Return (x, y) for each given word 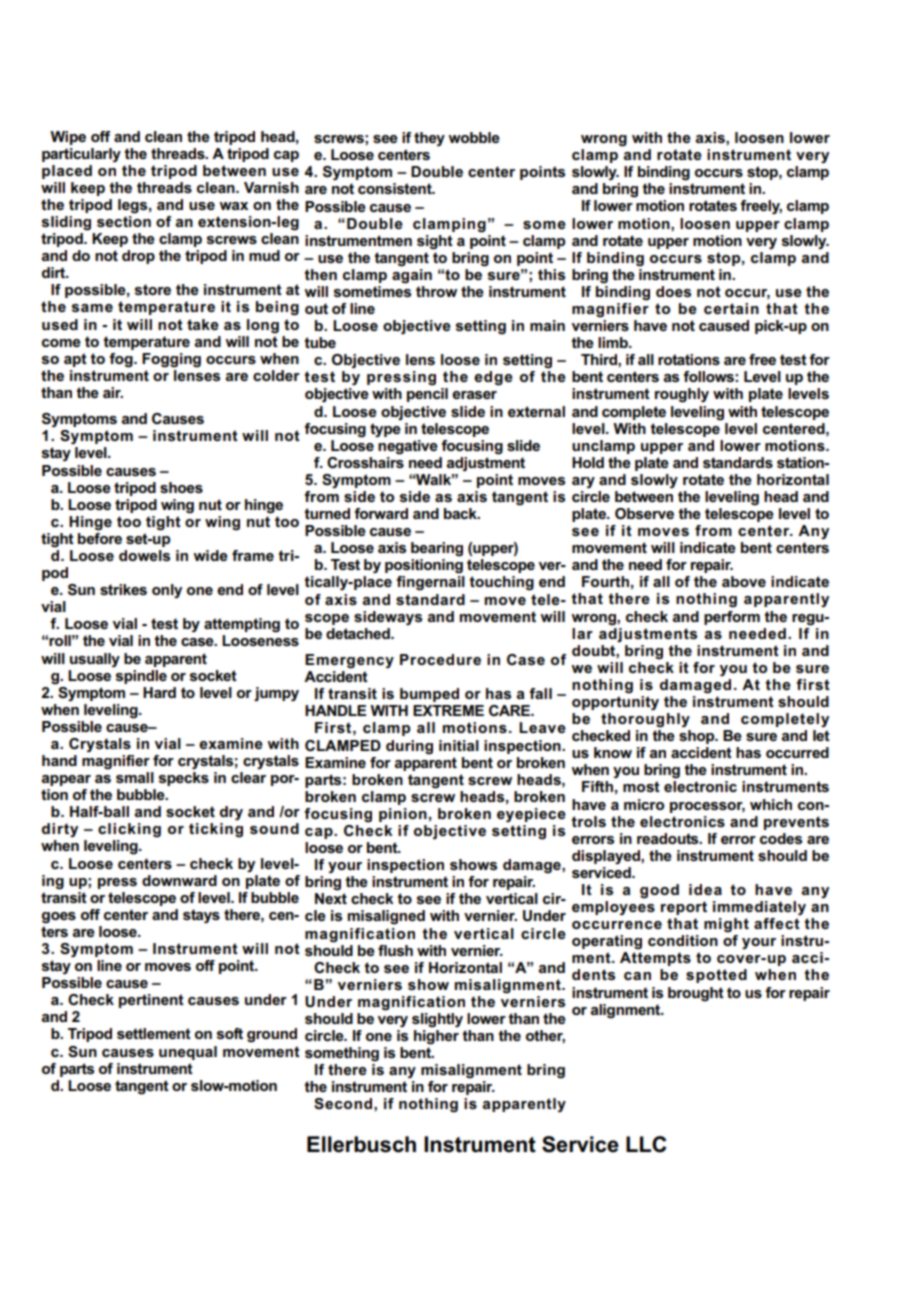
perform (732, 618)
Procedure (440, 659)
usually (95, 660)
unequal (188, 1053)
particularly (81, 155)
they (429, 139)
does (673, 291)
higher (436, 1037)
